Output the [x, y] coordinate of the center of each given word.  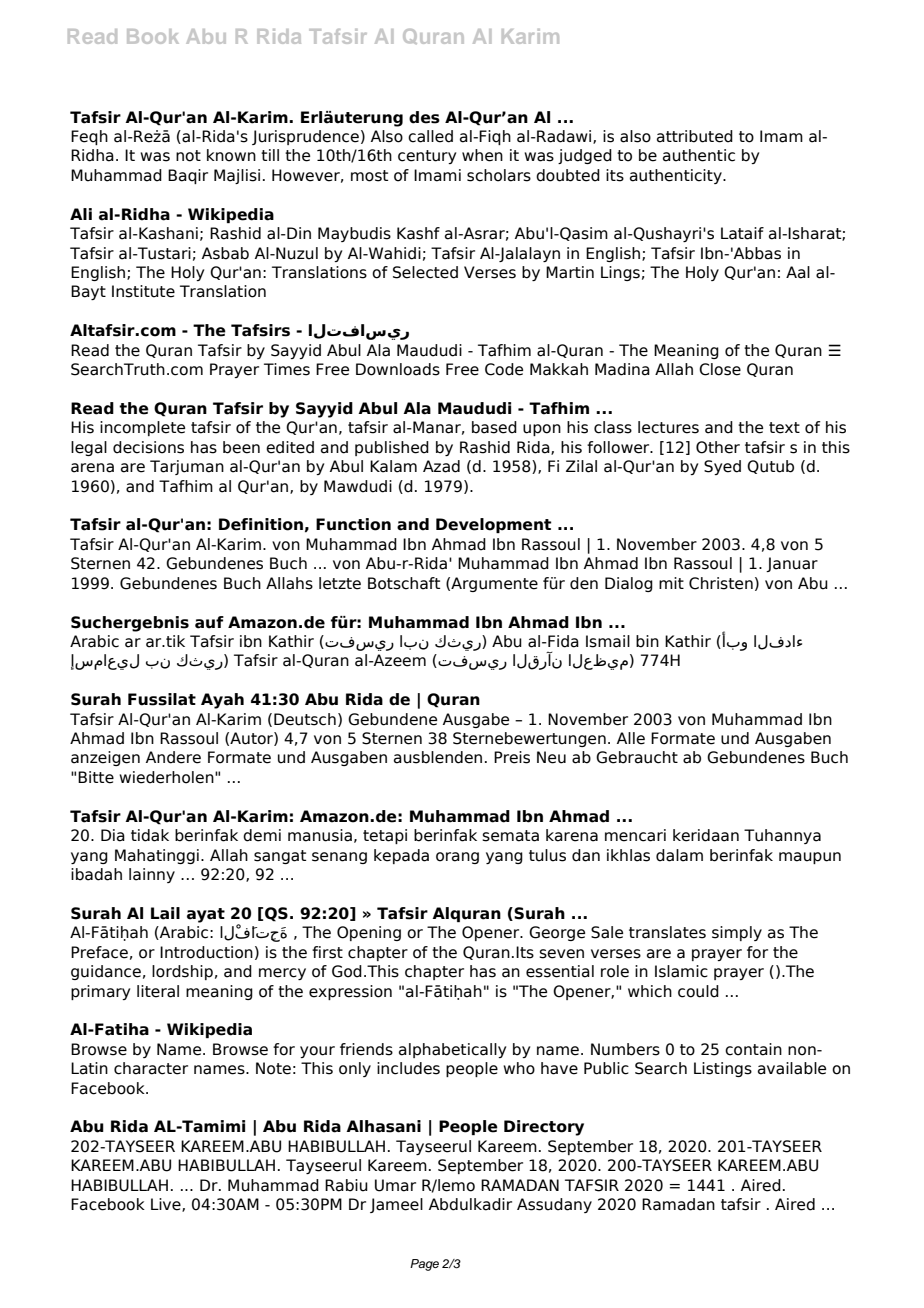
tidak [150, 835]
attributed [695, 136]
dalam [679, 855]
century [427, 157]
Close [720, 369]
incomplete [142, 428]
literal [158, 991]
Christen [721, 583]
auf [209, 622]
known [231, 155]
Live [167, 1205]
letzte [340, 583]
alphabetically [452, 1050]
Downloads [398, 369]
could [698, 991]
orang [457, 858]
